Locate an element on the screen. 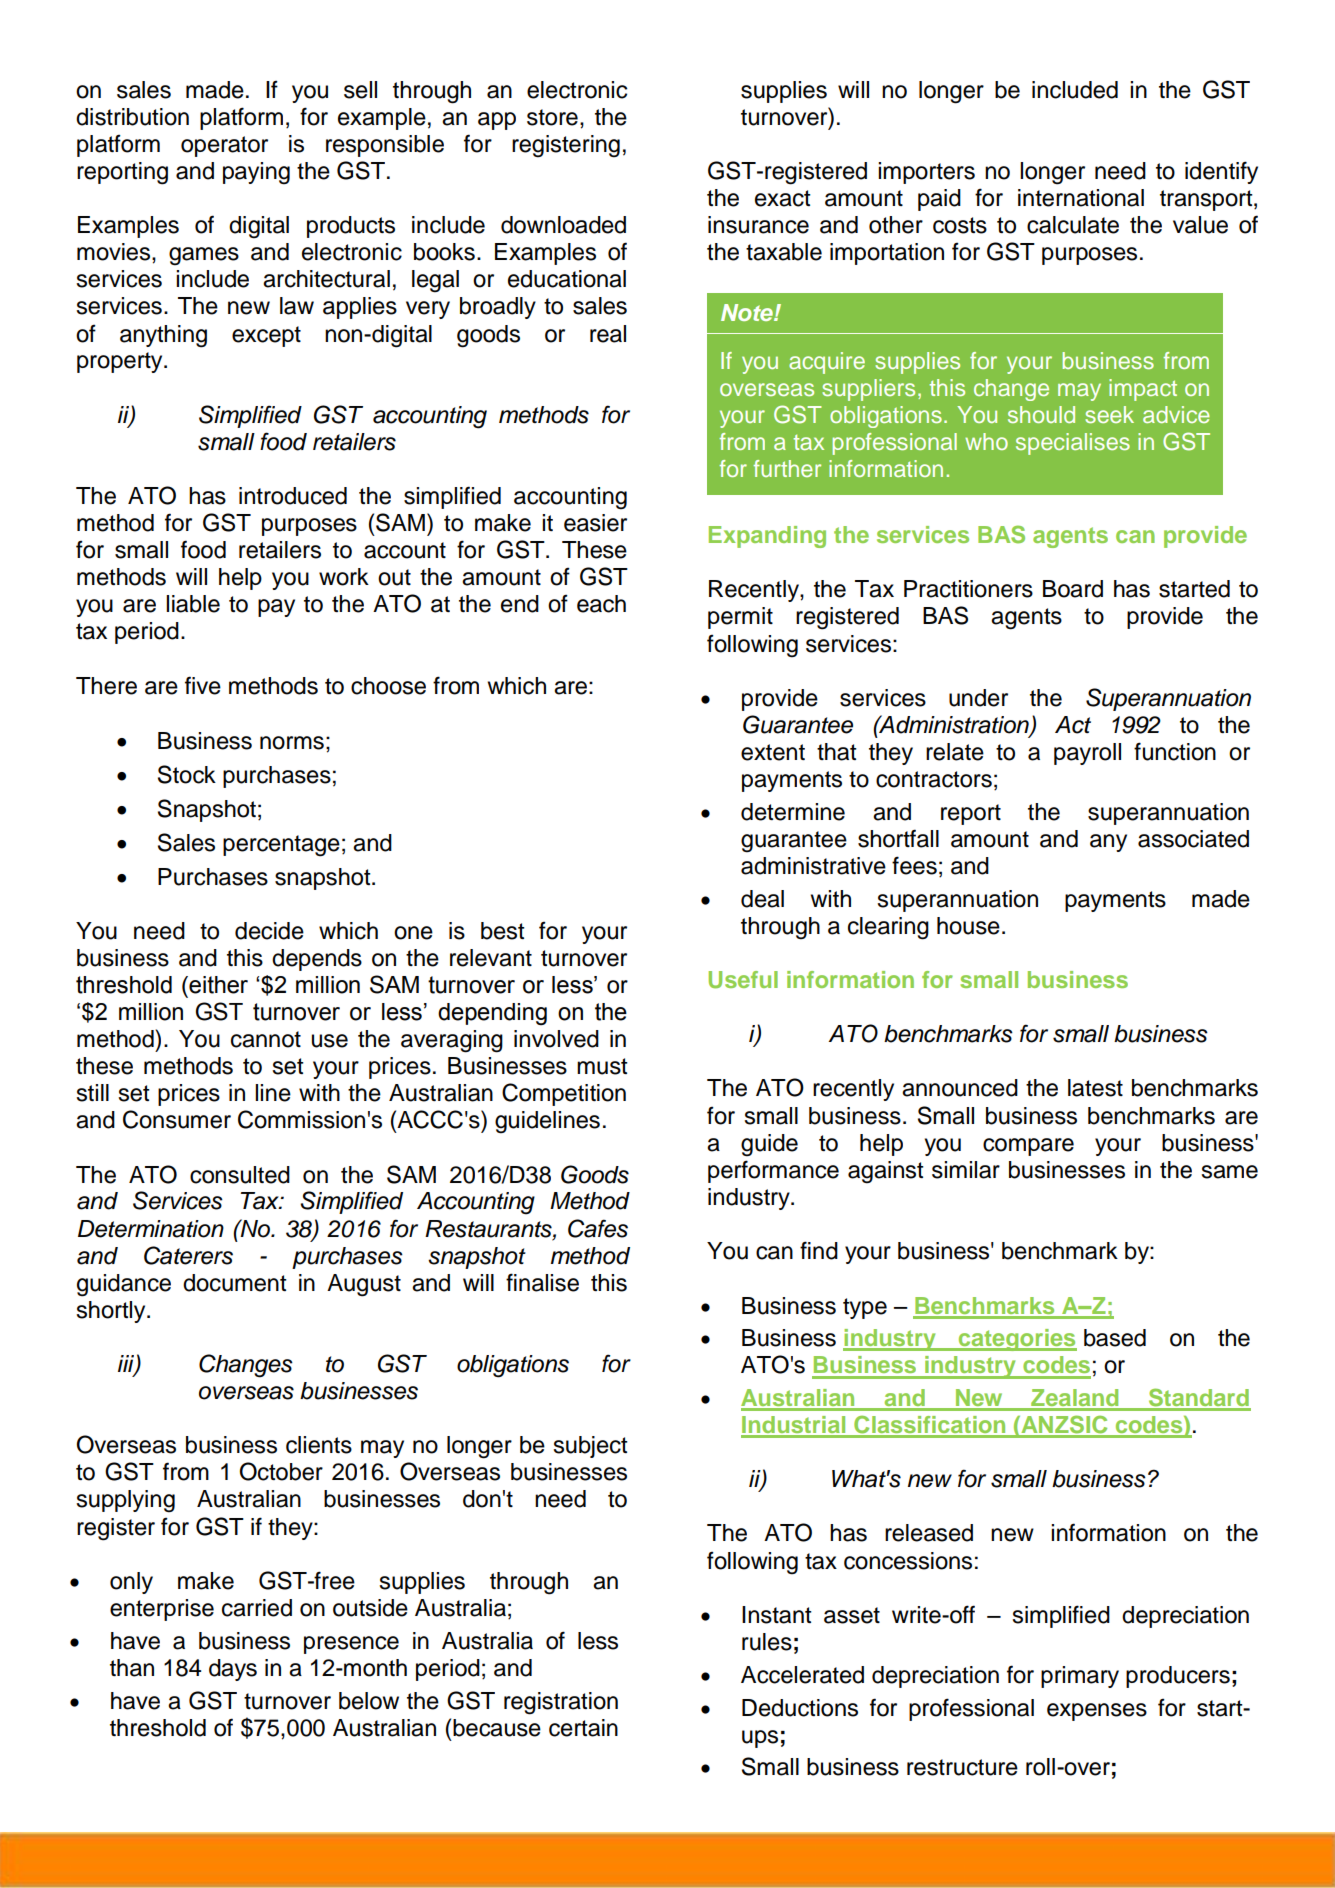 The width and height of the screenshot is (1335, 1888). finalise is located at coordinates (542, 1282).
